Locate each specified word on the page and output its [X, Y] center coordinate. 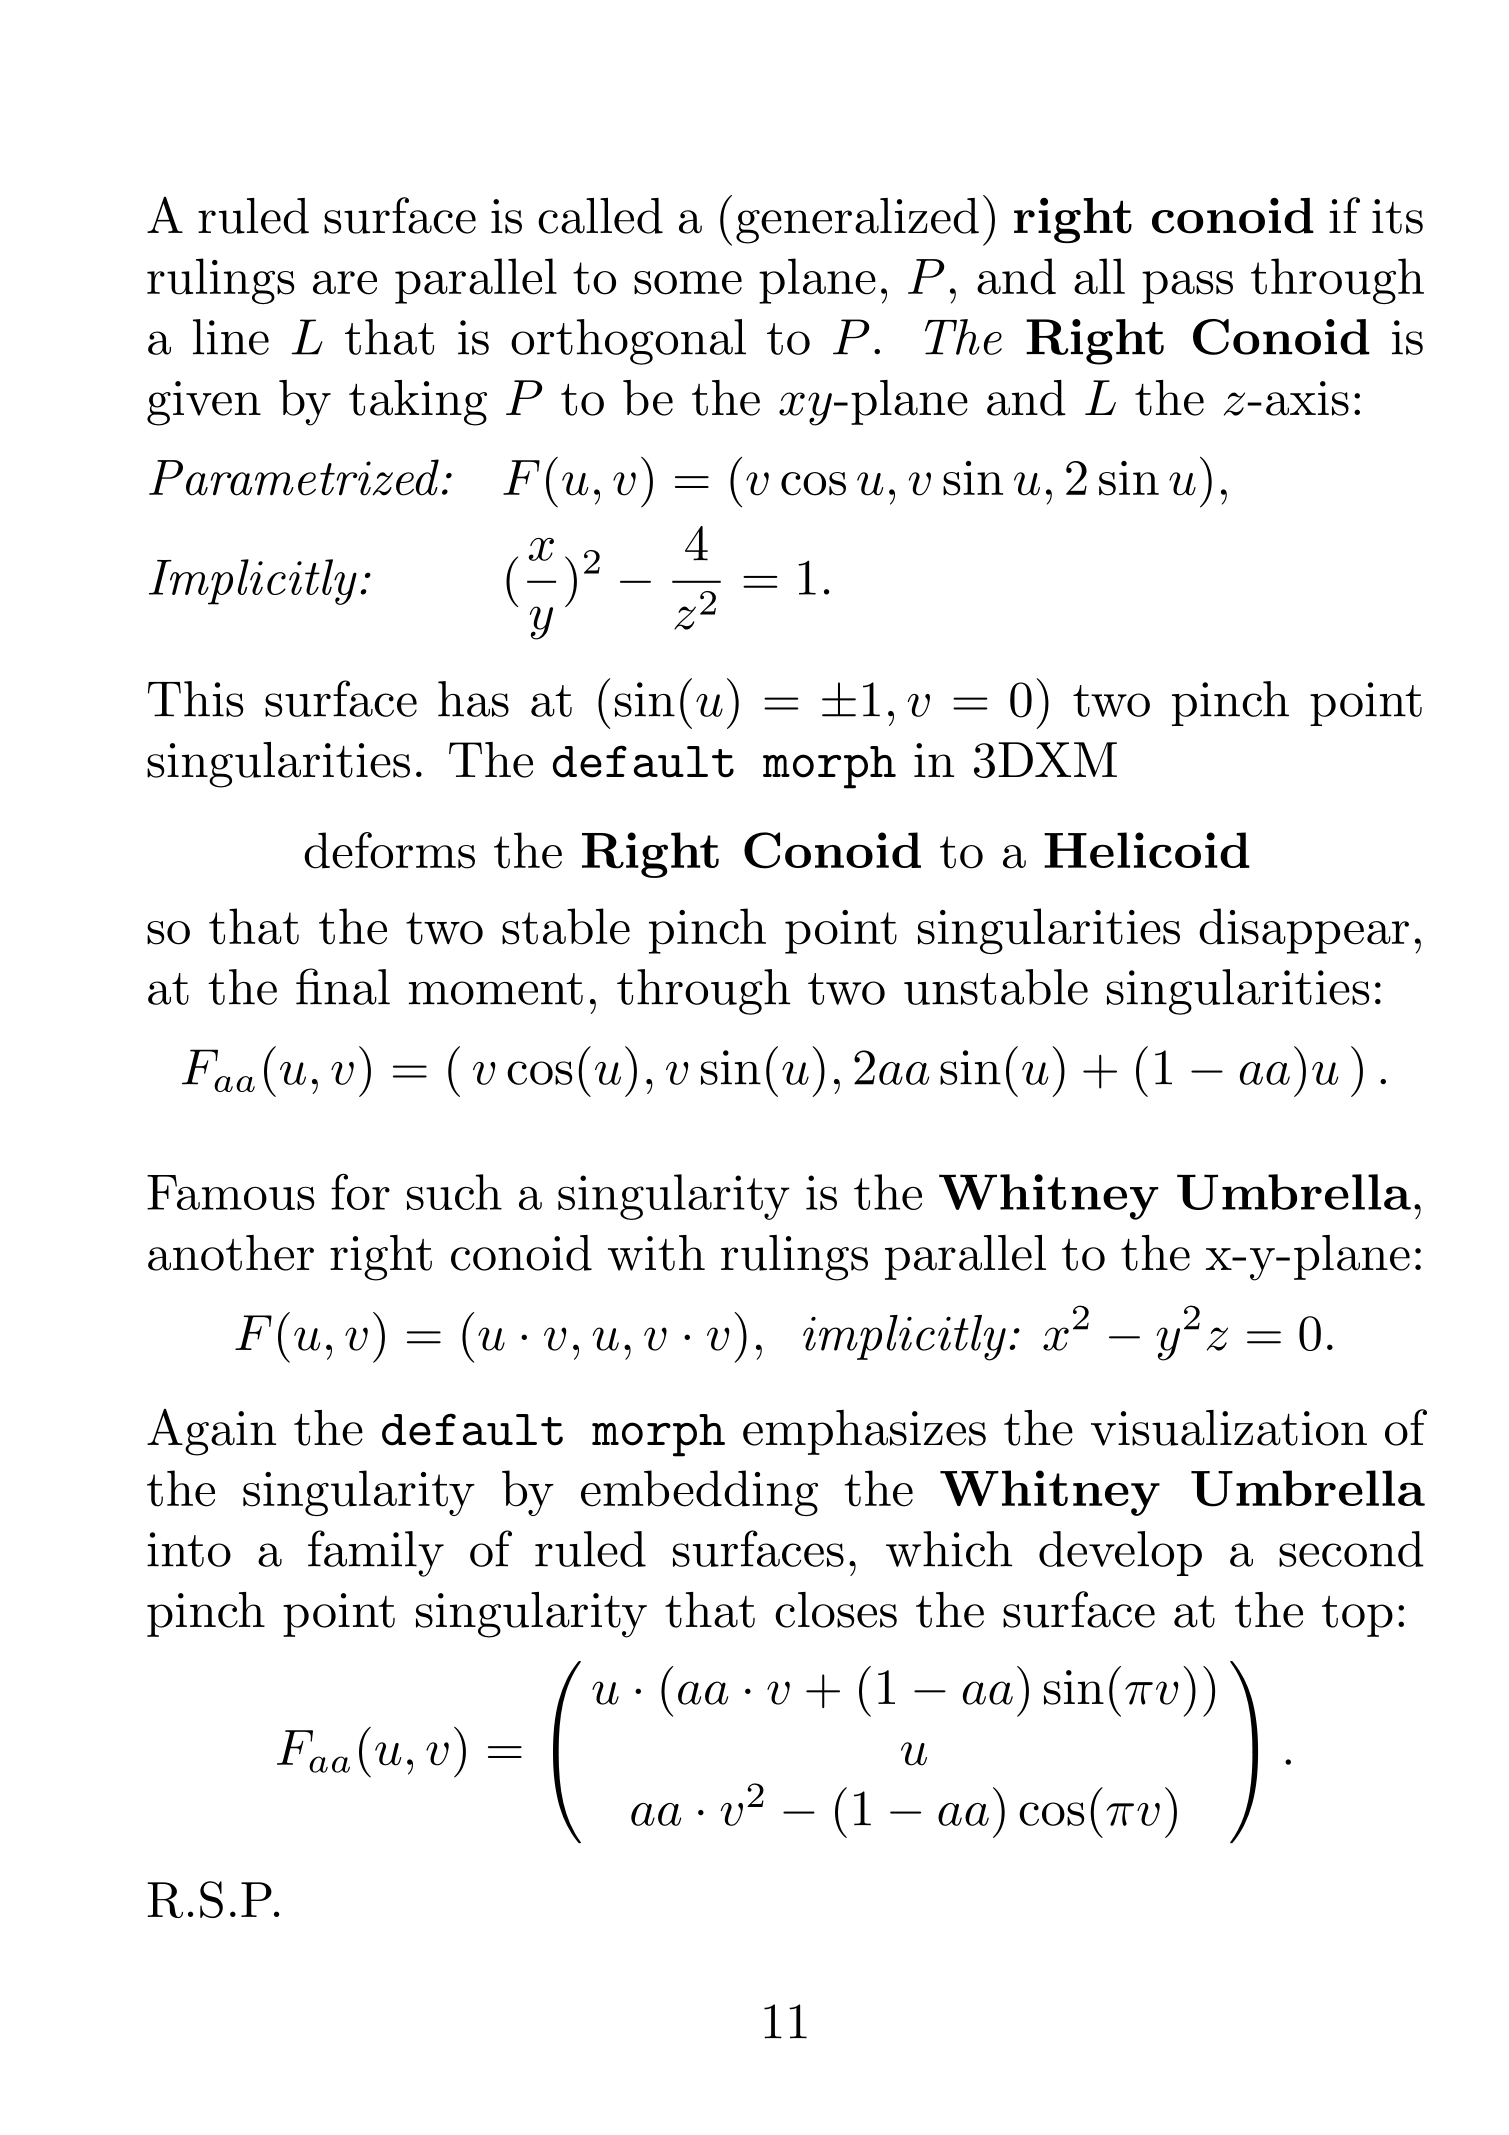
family [376, 1553]
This [196, 699]
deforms [389, 850]
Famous [231, 1192]
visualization [1229, 1428]
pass [1187, 287]
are [345, 283]
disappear [1304, 931]
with [656, 1253]
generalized [857, 221]
